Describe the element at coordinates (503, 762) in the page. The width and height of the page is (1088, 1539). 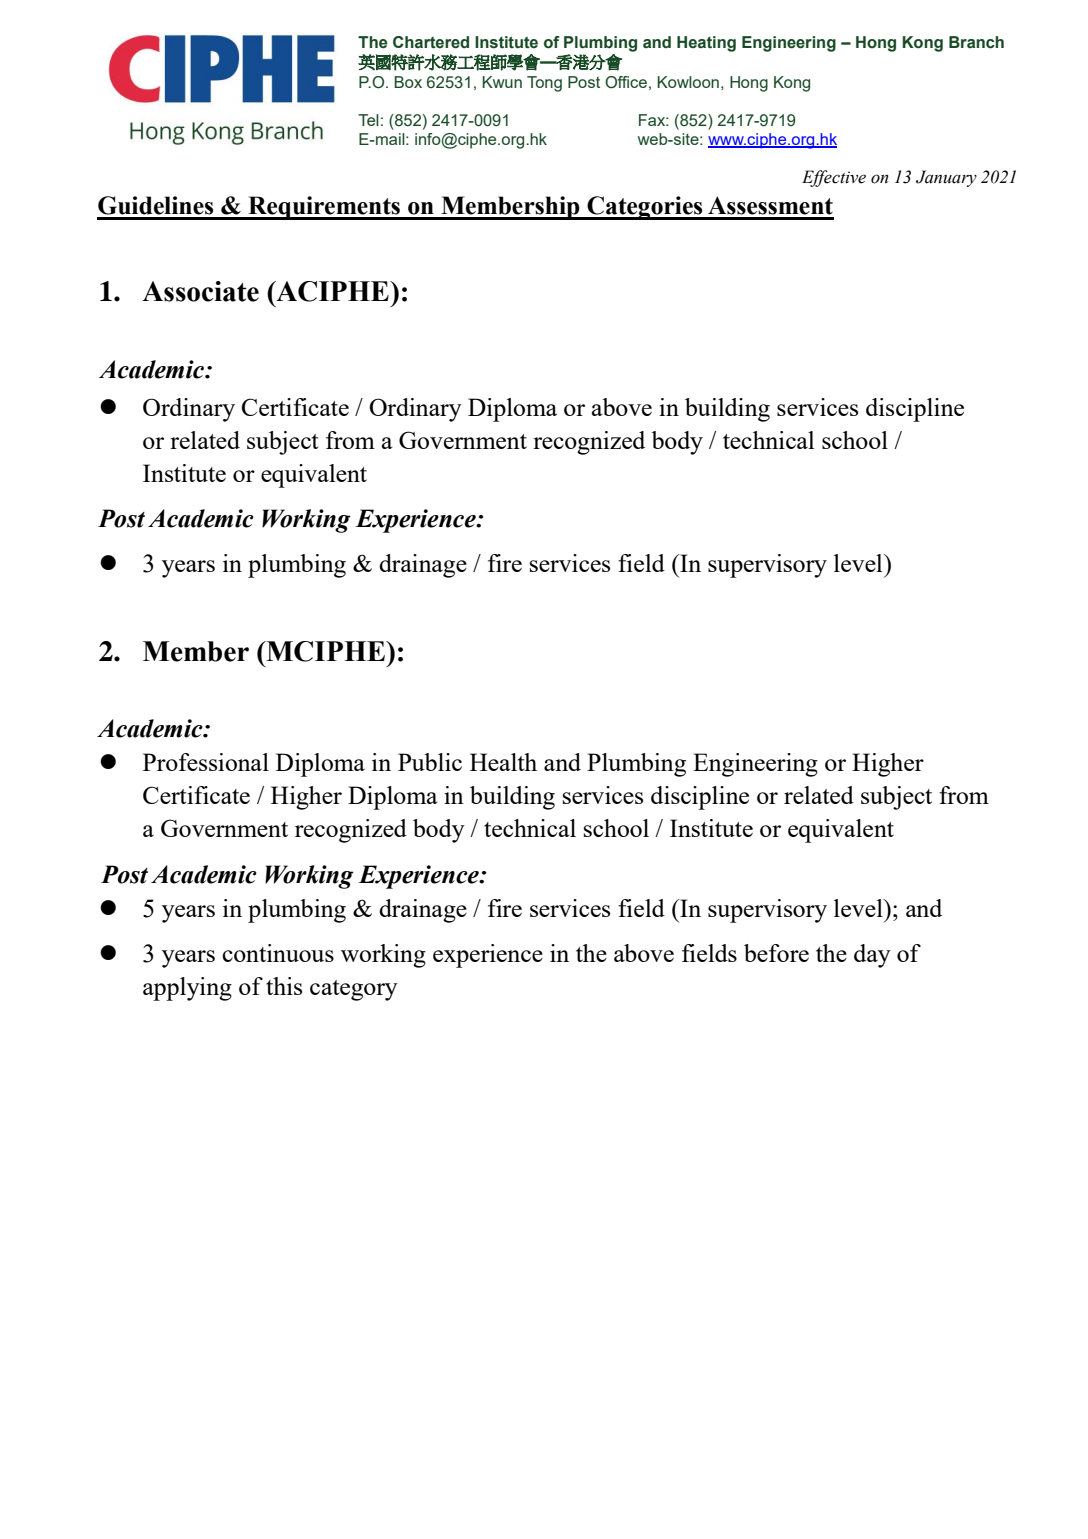
I see `Health` at that location.
